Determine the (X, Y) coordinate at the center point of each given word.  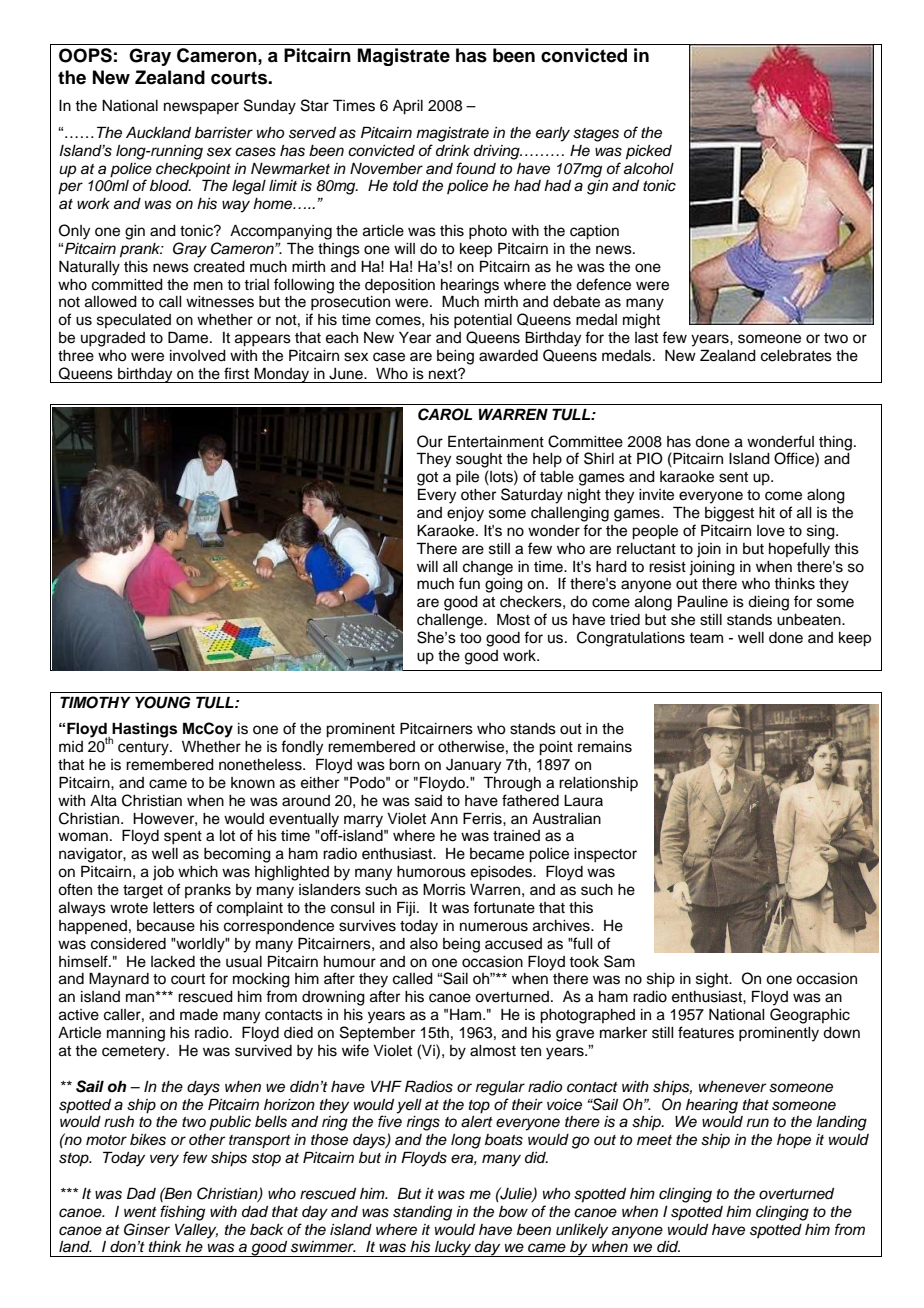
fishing (182, 1213)
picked (649, 152)
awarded (508, 356)
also (424, 944)
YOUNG (163, 702)
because (166, 926)
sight (713, 980)
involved (198, 356)
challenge (451, 621)
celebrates (796, 356)
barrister (224, 133)
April (408, 107)
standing (422, 1213)
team (706, 638)
